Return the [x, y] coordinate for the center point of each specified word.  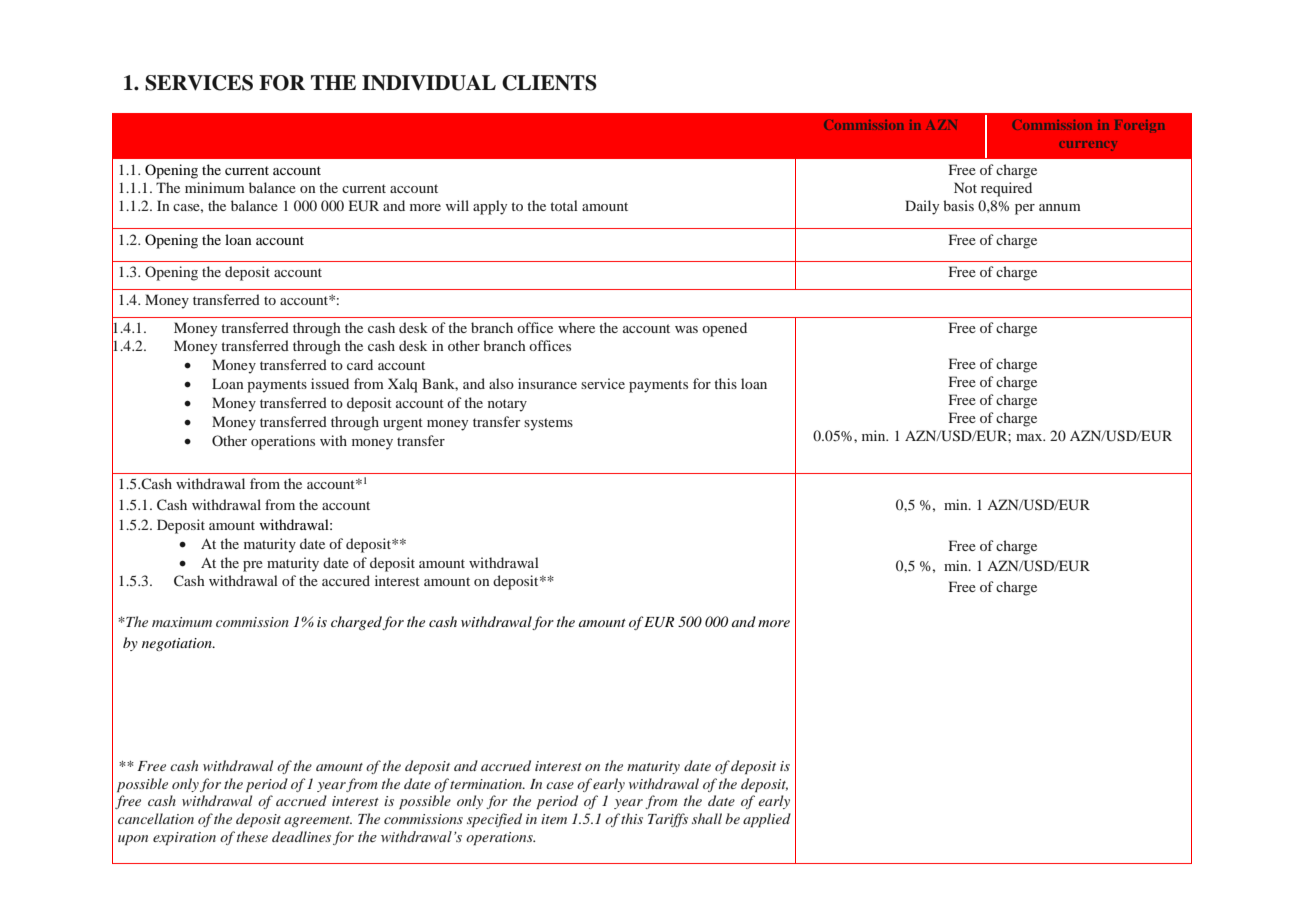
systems [548, 424]
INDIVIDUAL [429, 83]
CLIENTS [549, 83]
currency [1088, 146]
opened [724, 329]
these [252, 836]
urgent [403, 424]
